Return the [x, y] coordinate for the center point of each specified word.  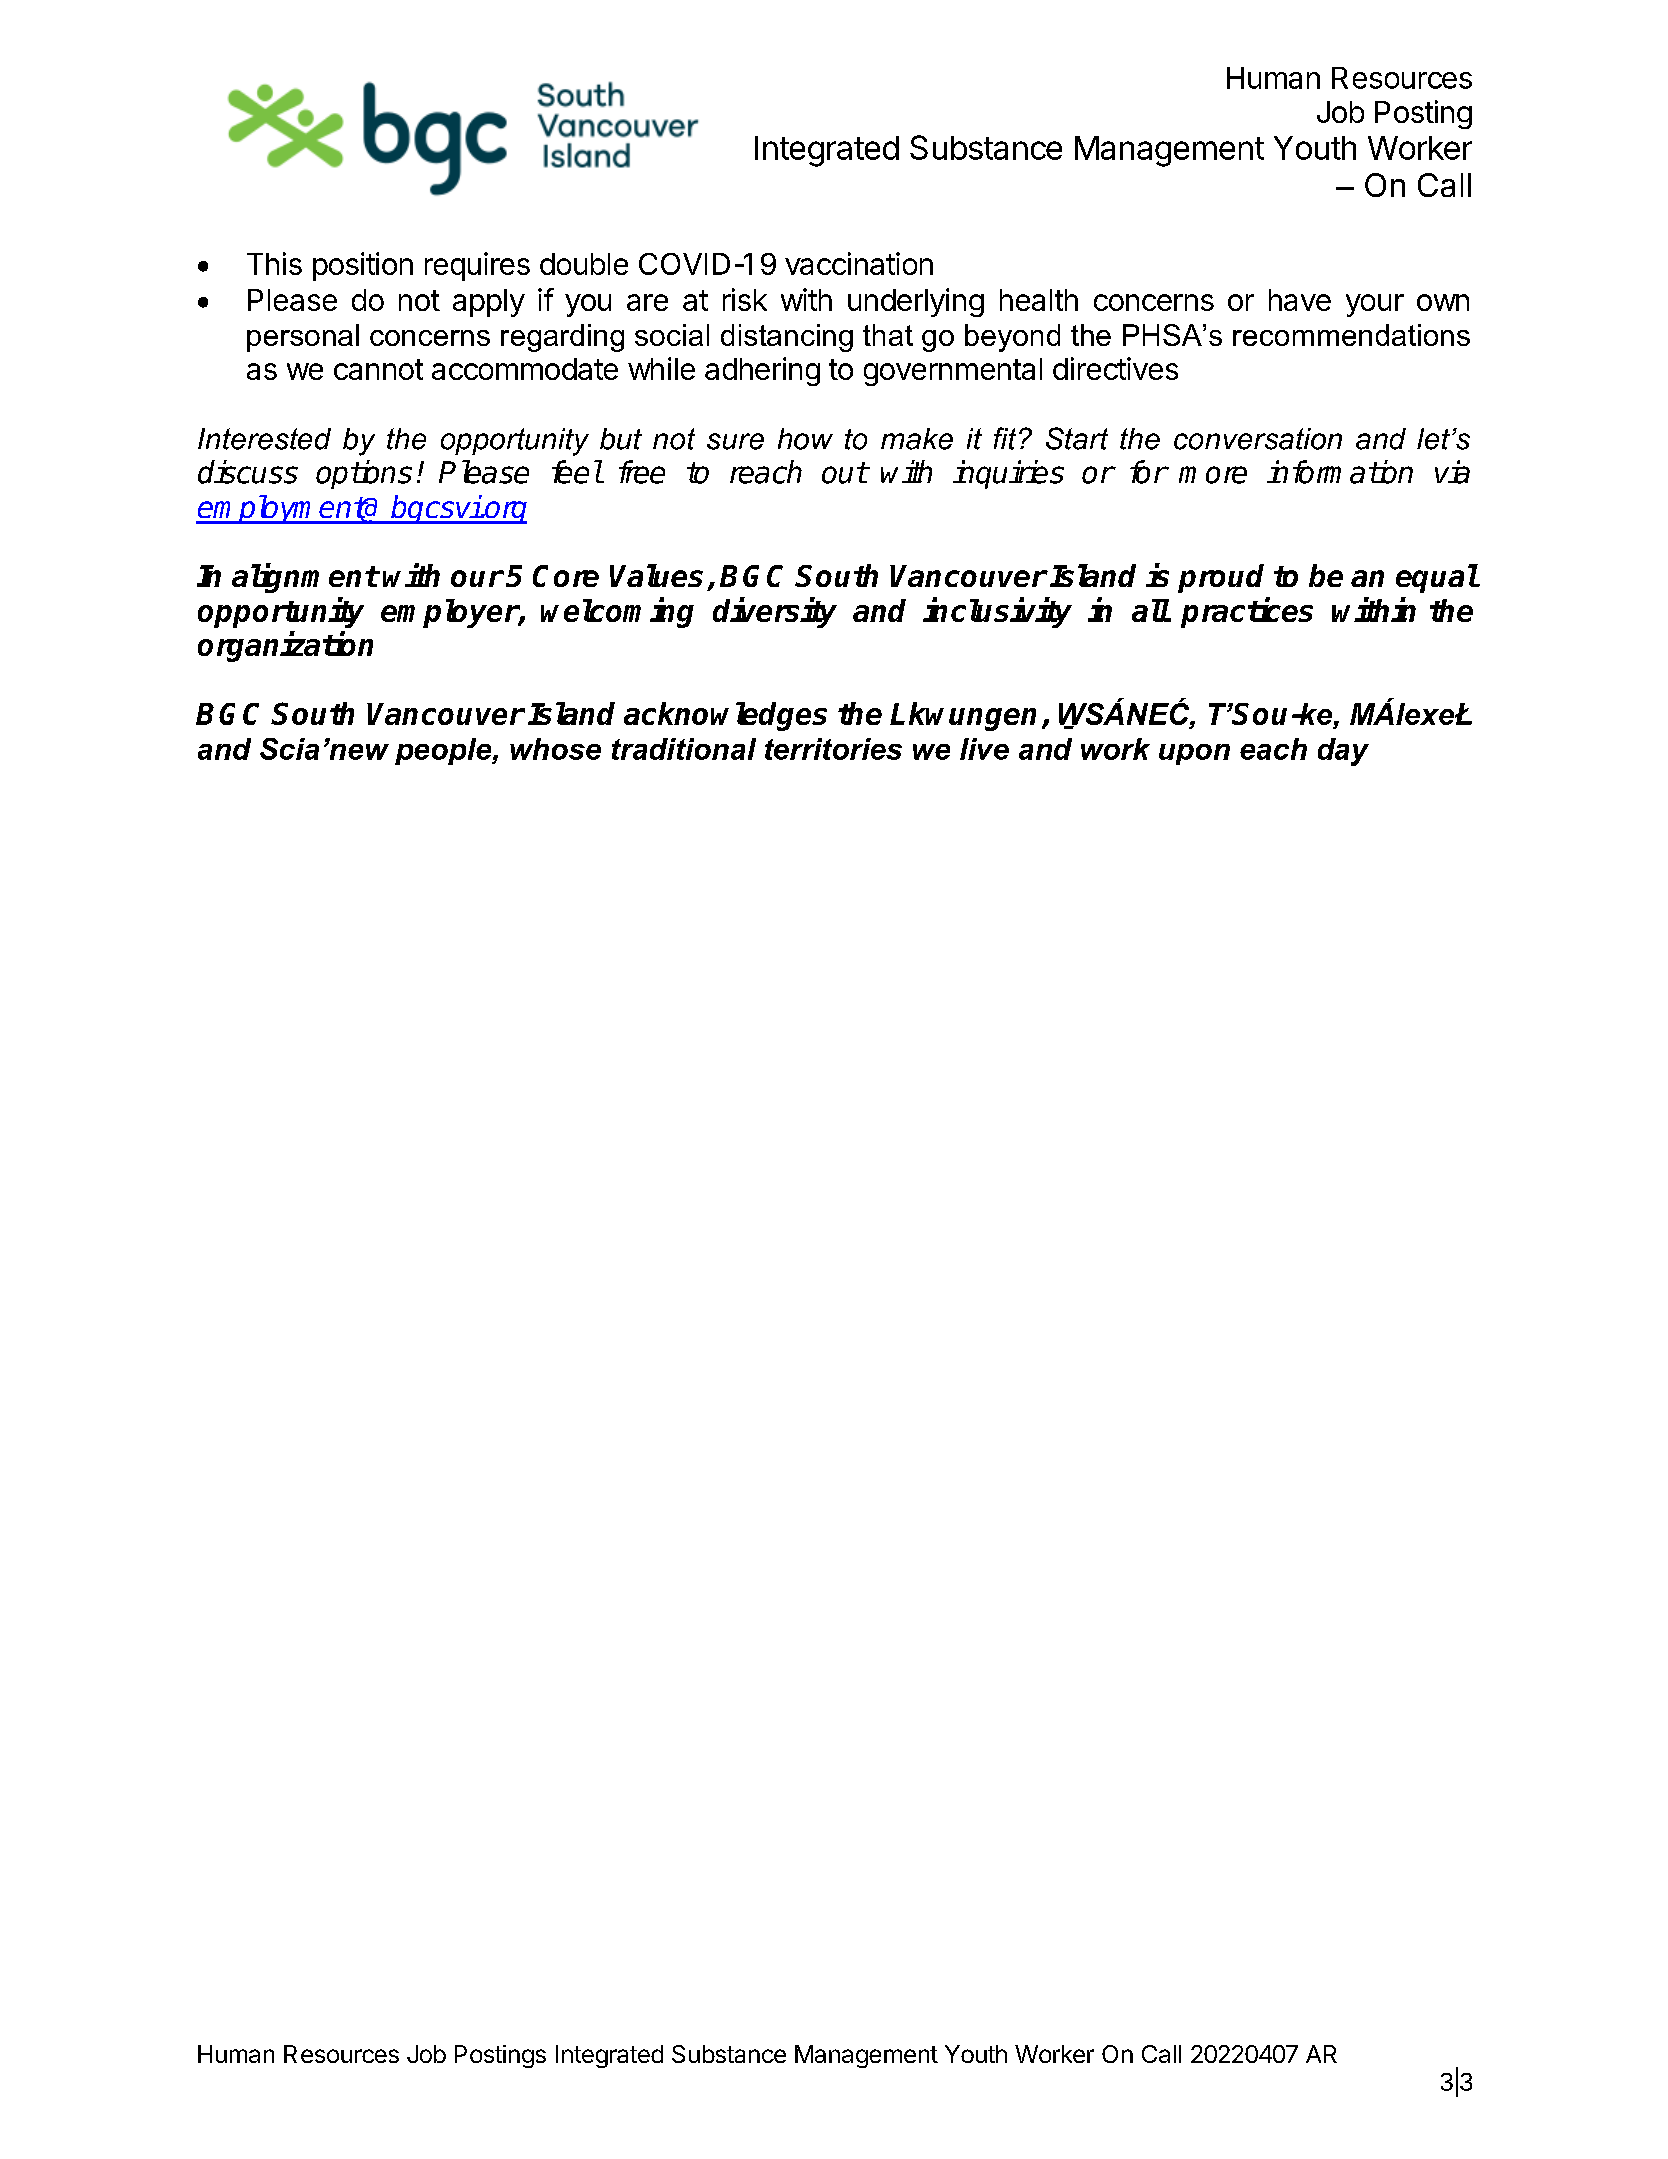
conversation [1258, 439]
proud [1221, 578]
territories [833, 749]
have [1300, 300]
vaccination [859, 263]
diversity [775, 613]
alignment [305, 578]
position [363, 266]
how [805, 439]
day [1343, 752]
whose [555, 749]
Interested [264, 439]
